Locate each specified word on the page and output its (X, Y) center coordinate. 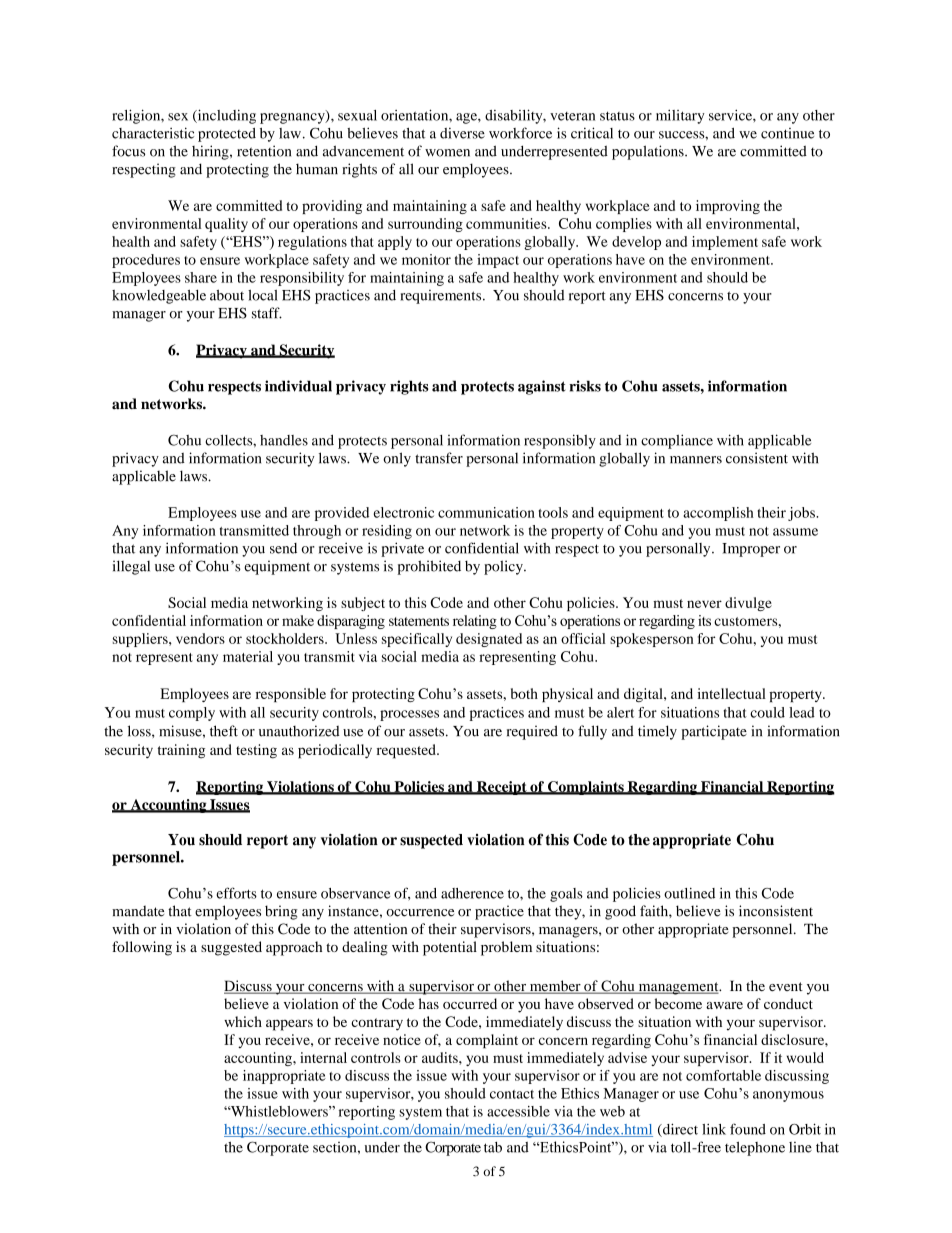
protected (227, 135)
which (243, 1021)
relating (475, 622)
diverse (462, 133)
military (680, 117)
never (704, 604)
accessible (518, 1111)
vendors (200, 638)
